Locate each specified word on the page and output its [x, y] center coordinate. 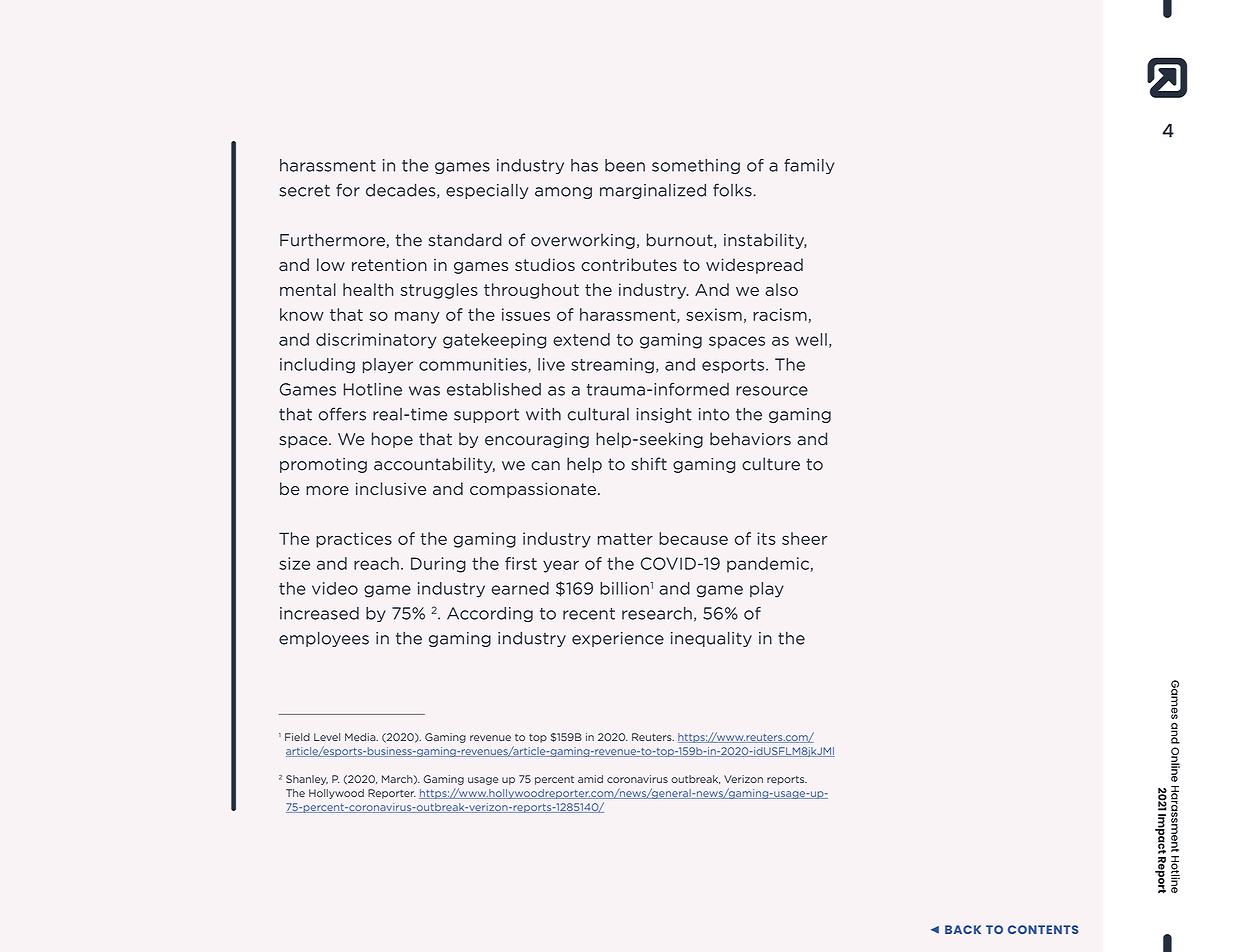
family [809, 166]
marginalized [653, 191]
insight [664, 415]
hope [392, 440]
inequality [711, 639]
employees [324, 639]
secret [304, 190]
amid [590, 779]
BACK [963, 929]
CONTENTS [1043, 929]
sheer [804, 538]
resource [772, 391]
